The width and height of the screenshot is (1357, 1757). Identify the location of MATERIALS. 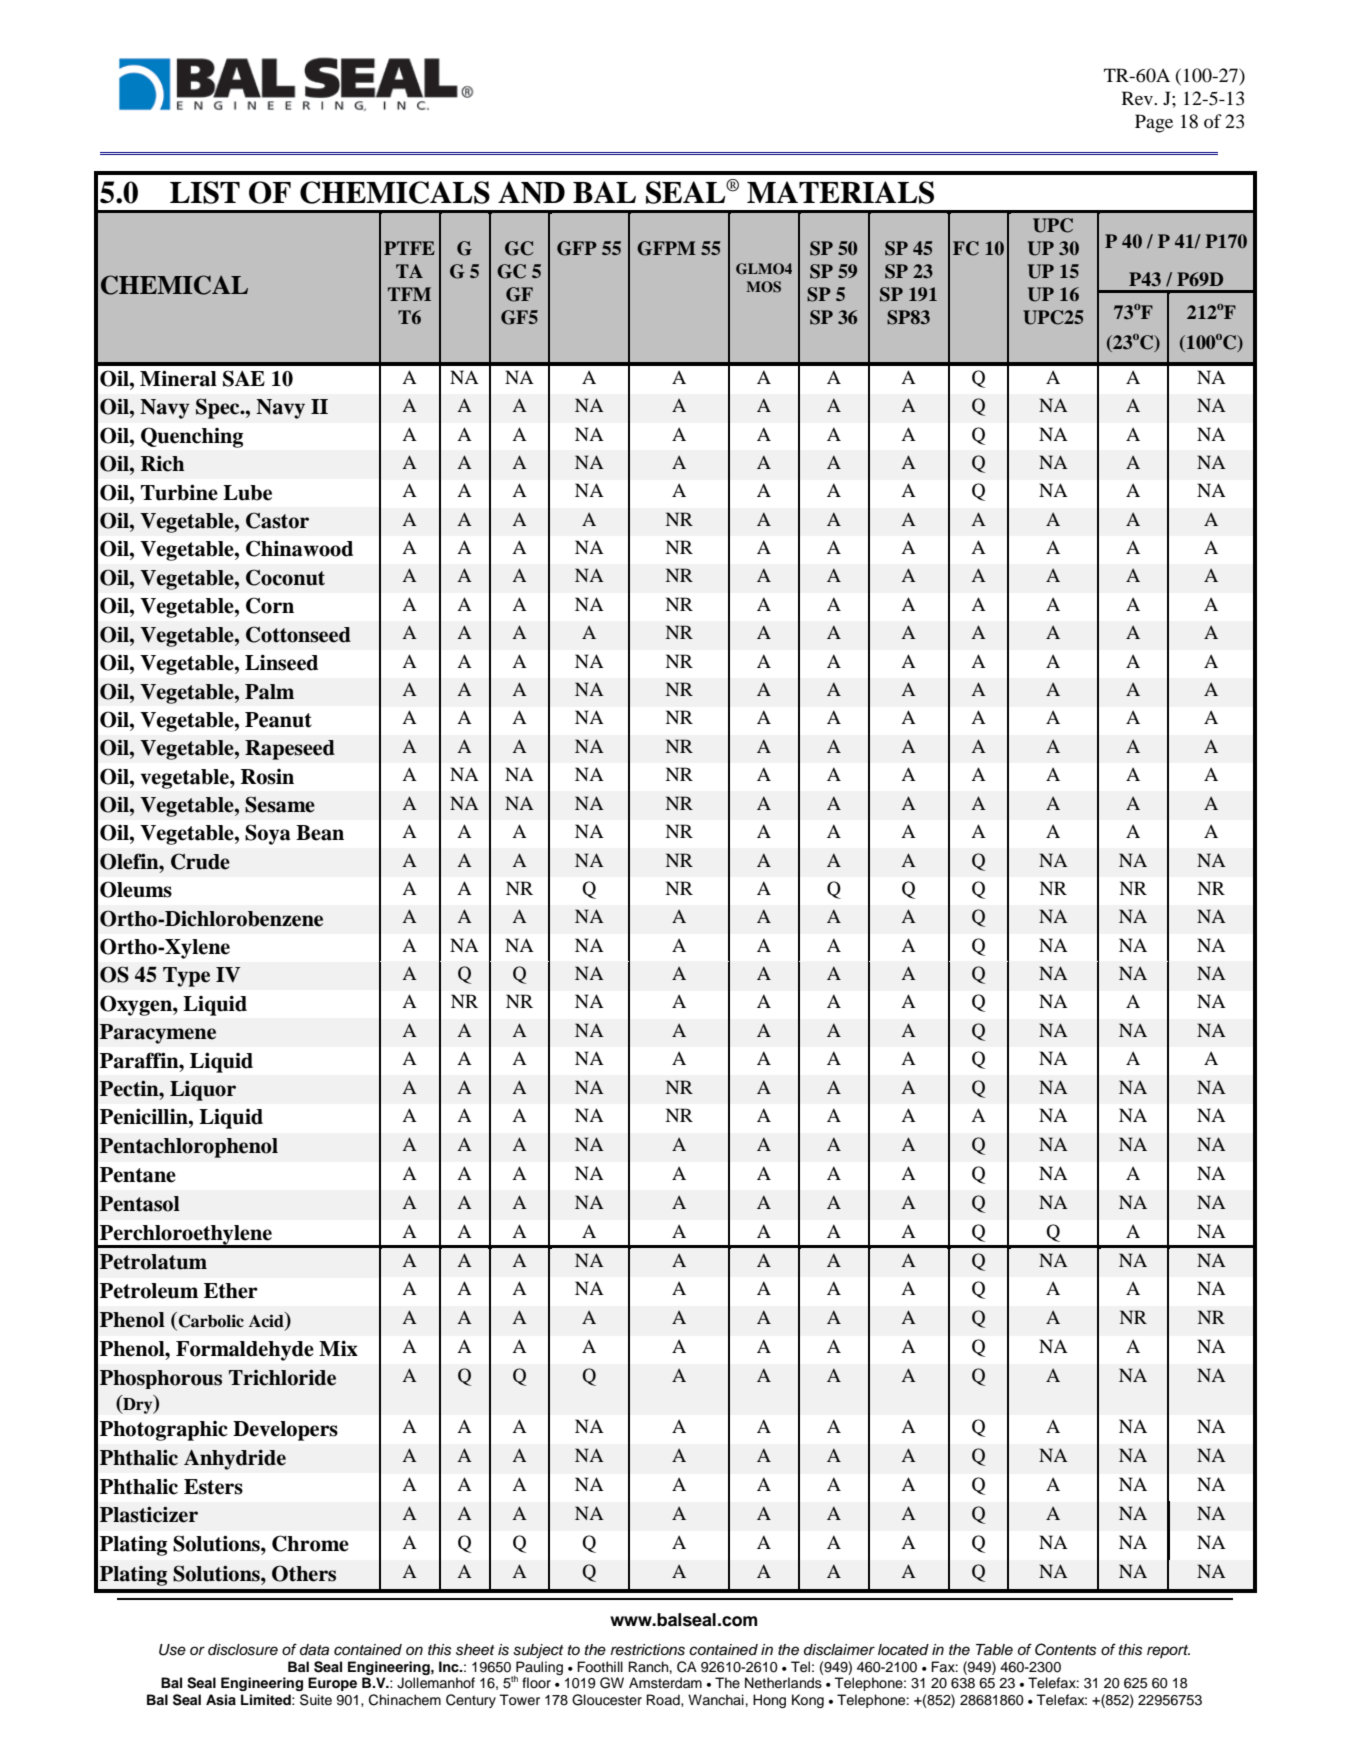
(840, 192).
